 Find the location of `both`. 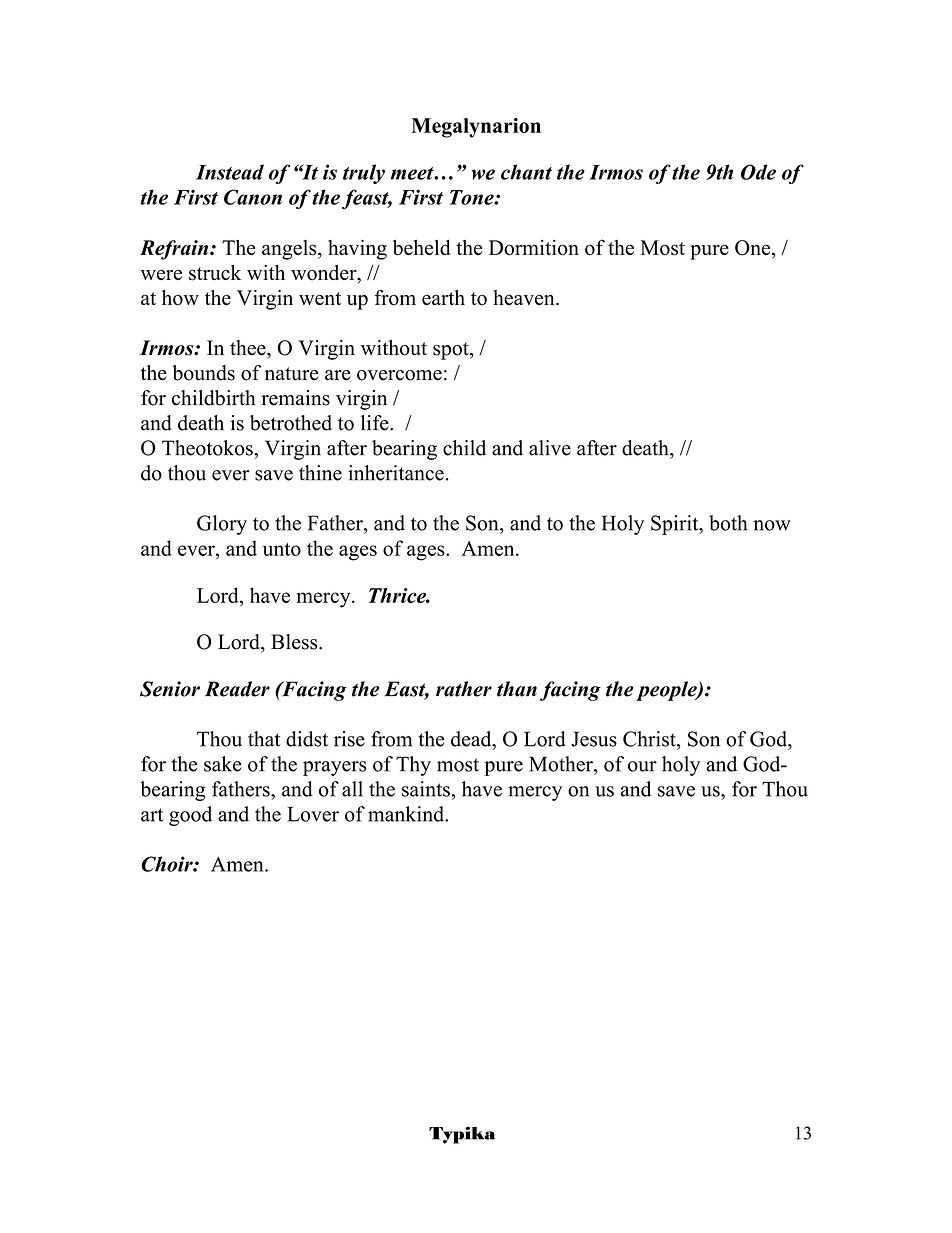

both is located at coordinates (728, 523).
